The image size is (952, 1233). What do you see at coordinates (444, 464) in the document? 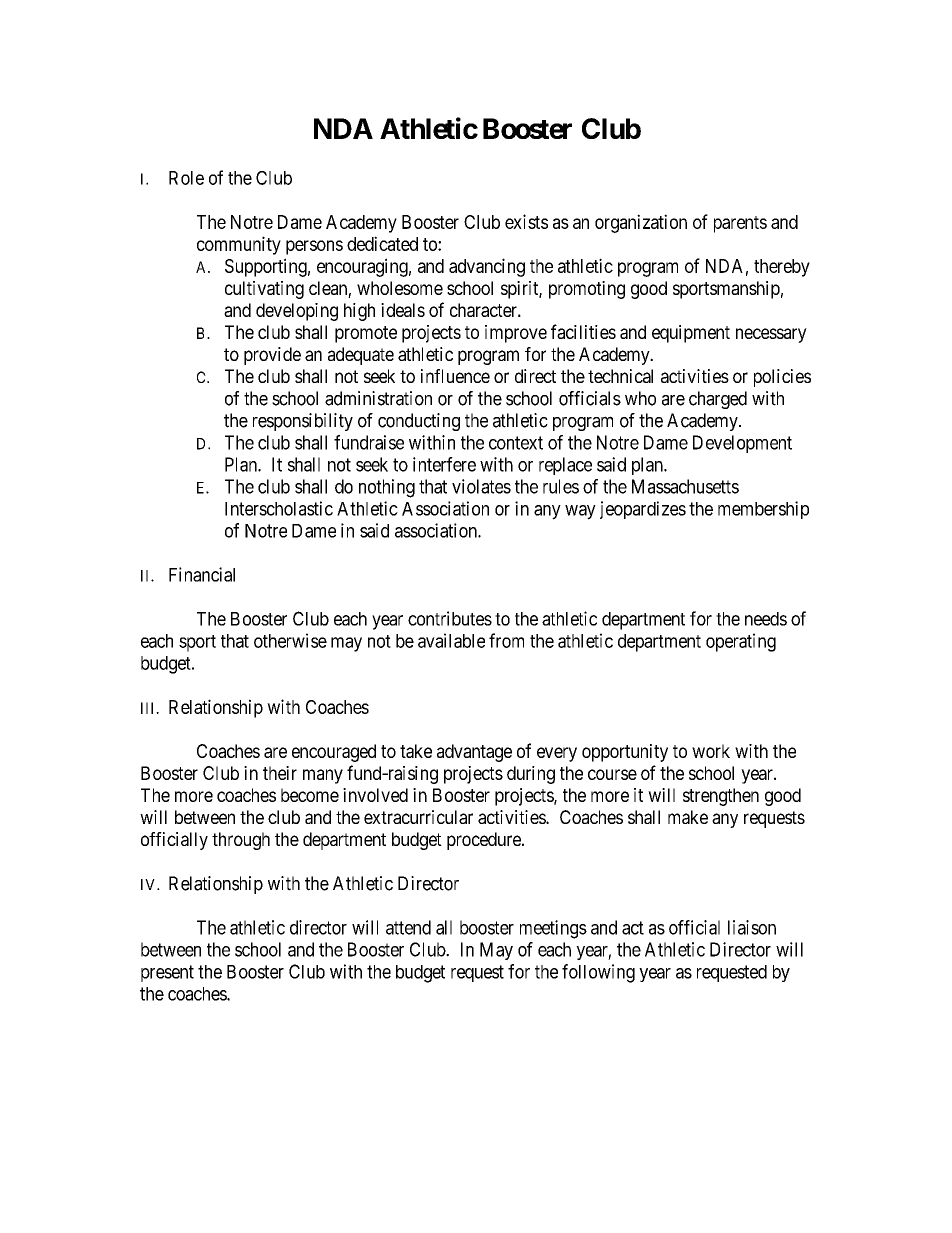
I see `interfere` at bounding box center [444, 464].
